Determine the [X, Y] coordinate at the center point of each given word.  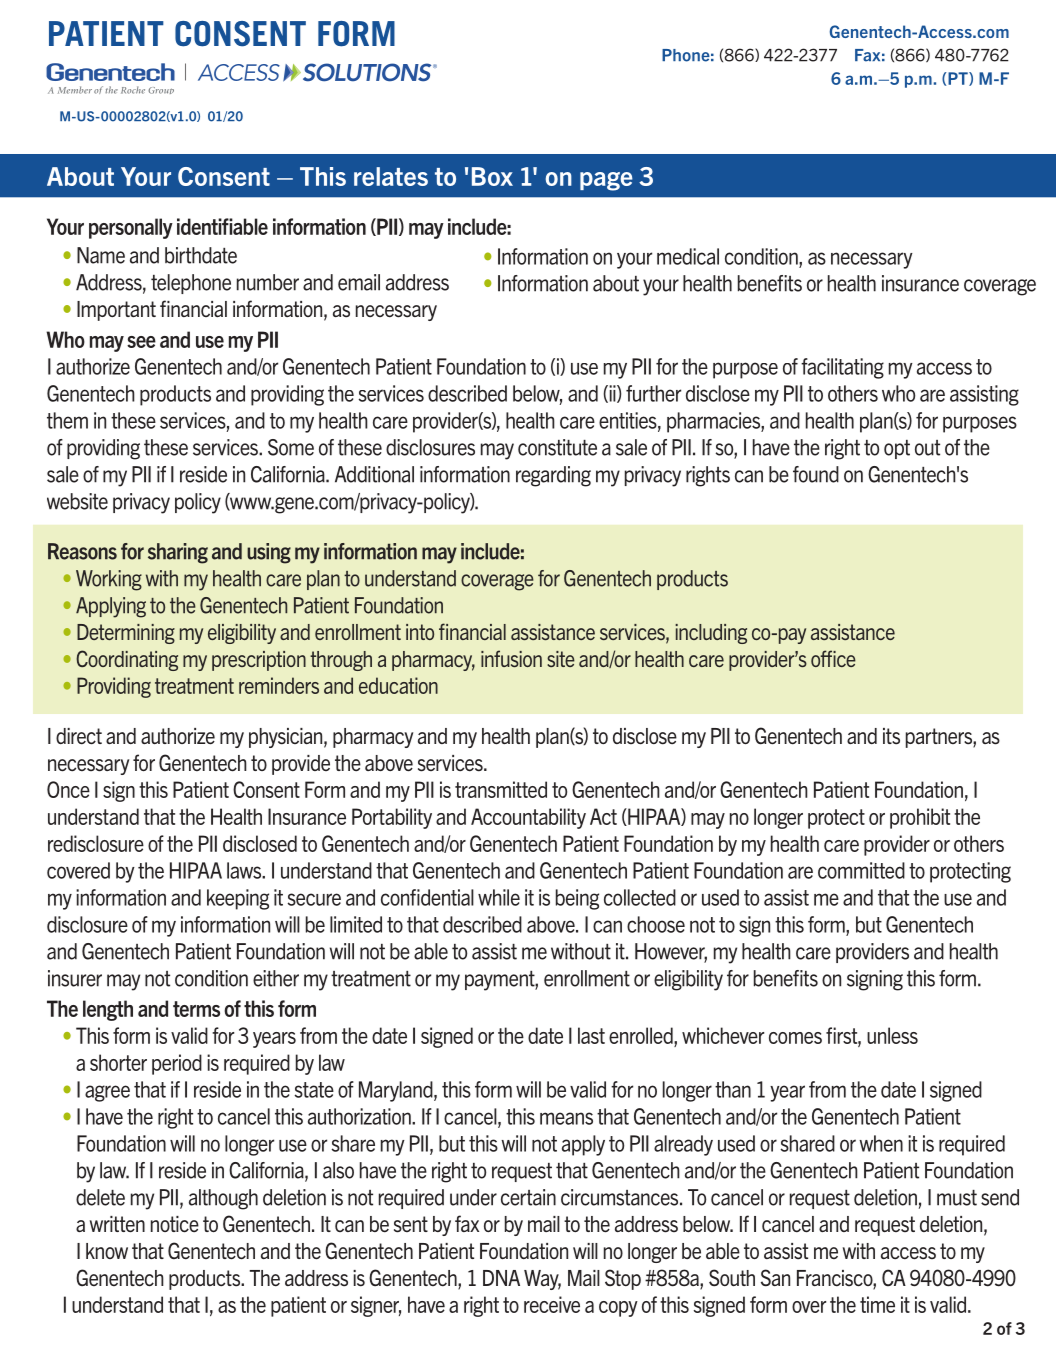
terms [196, 1009]
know [107, 1251]
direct [79, 736]
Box [492, 176]
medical [688, 256]
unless [892, 1035]
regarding [553, 476]
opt [897, 449]
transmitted [501, 789]
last [591, 1035]
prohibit [920, 818]
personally [131, 228]
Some [291, 447]
